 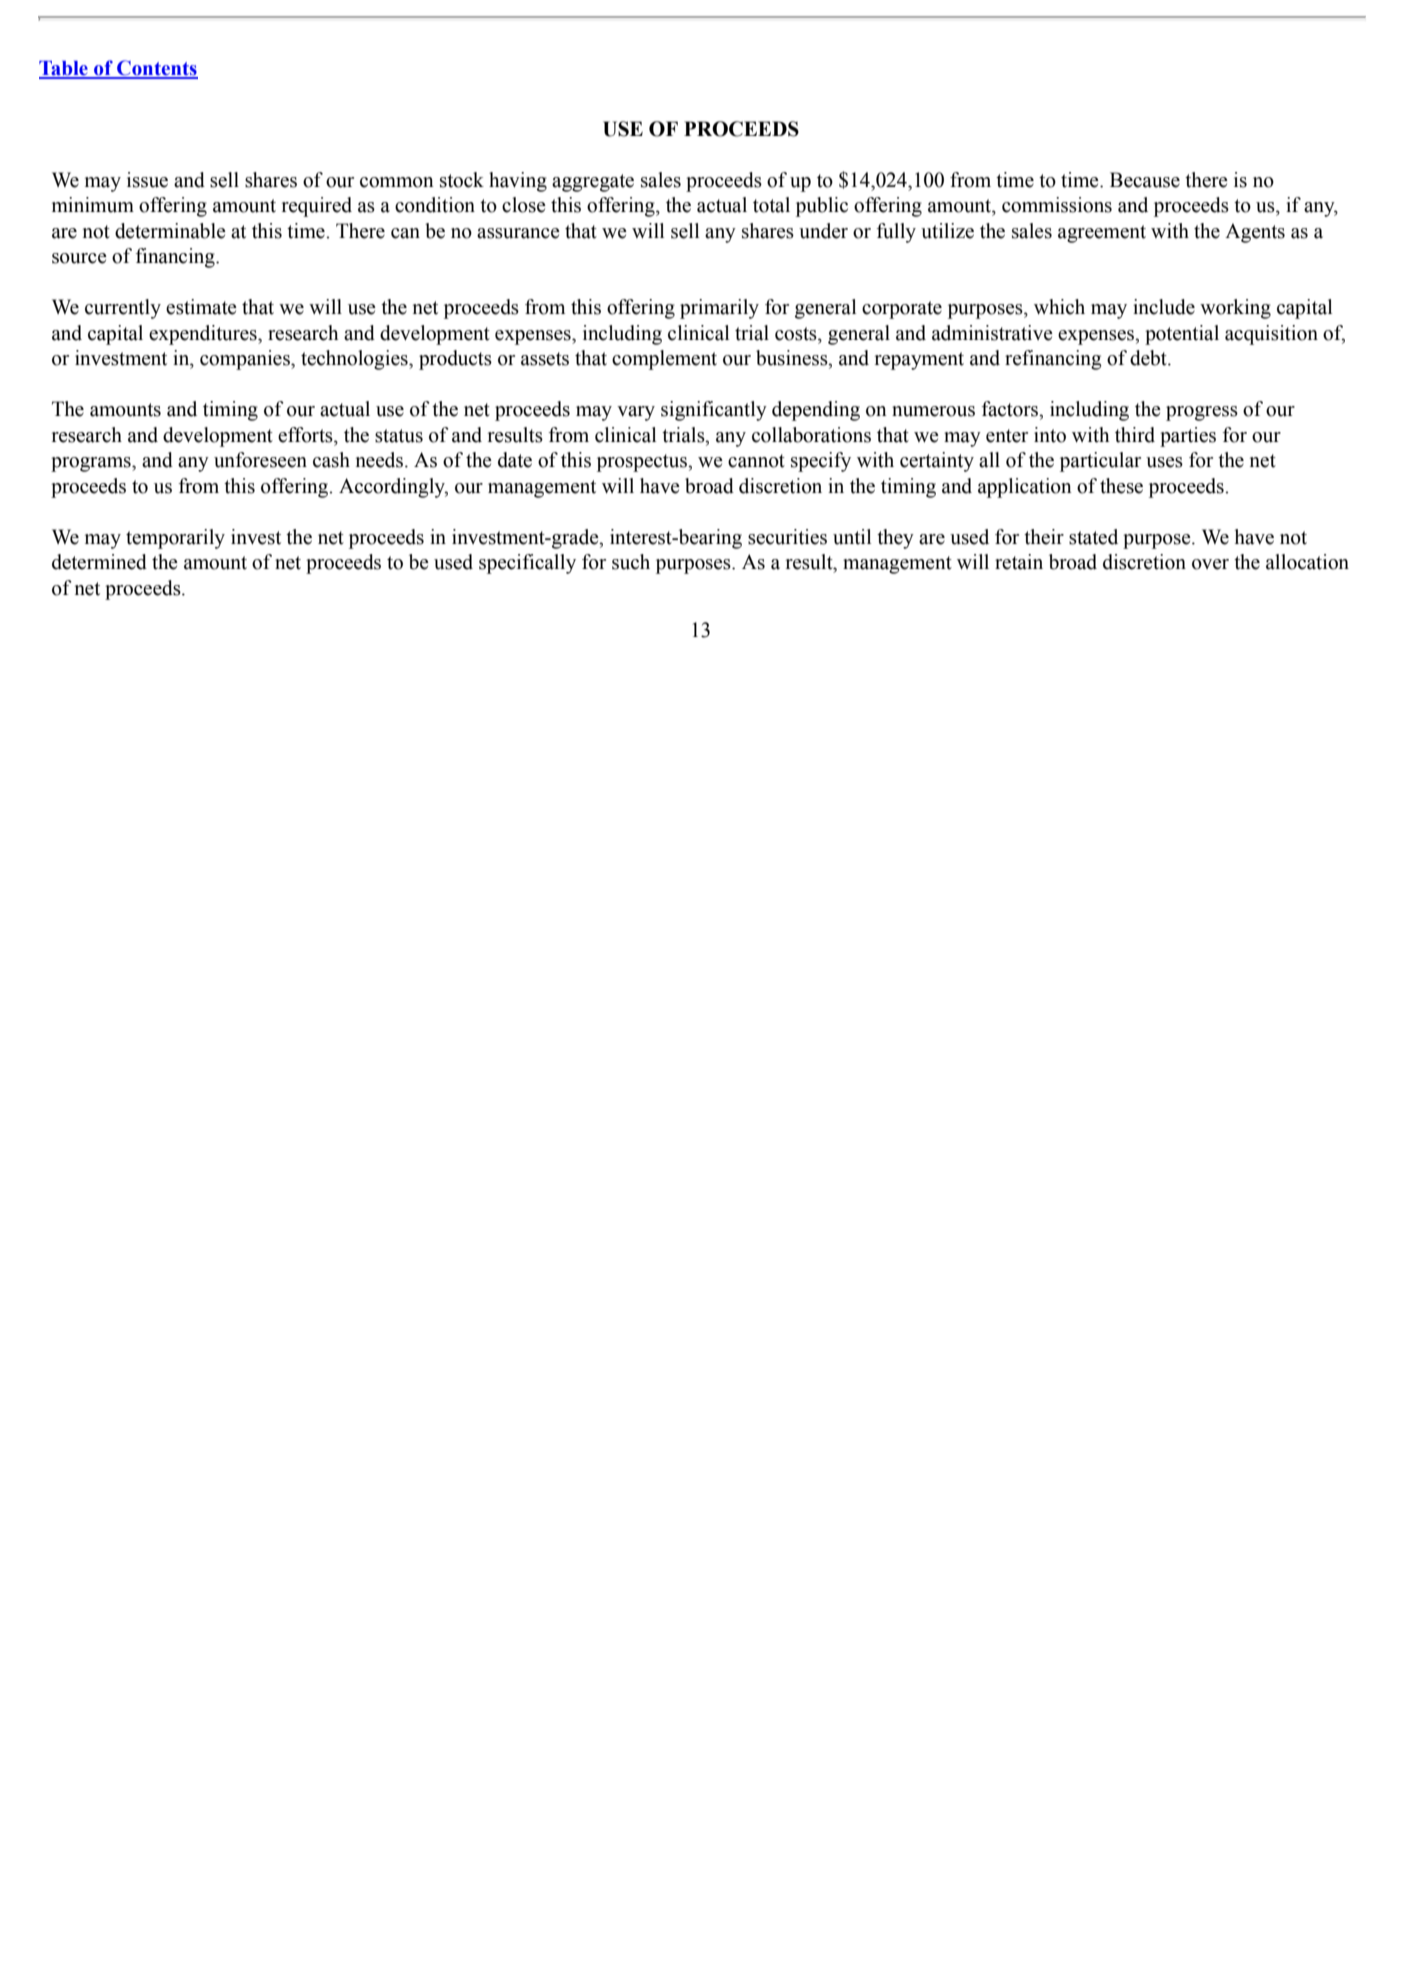 I want to click on significantly, so click(x=714, y=411).
